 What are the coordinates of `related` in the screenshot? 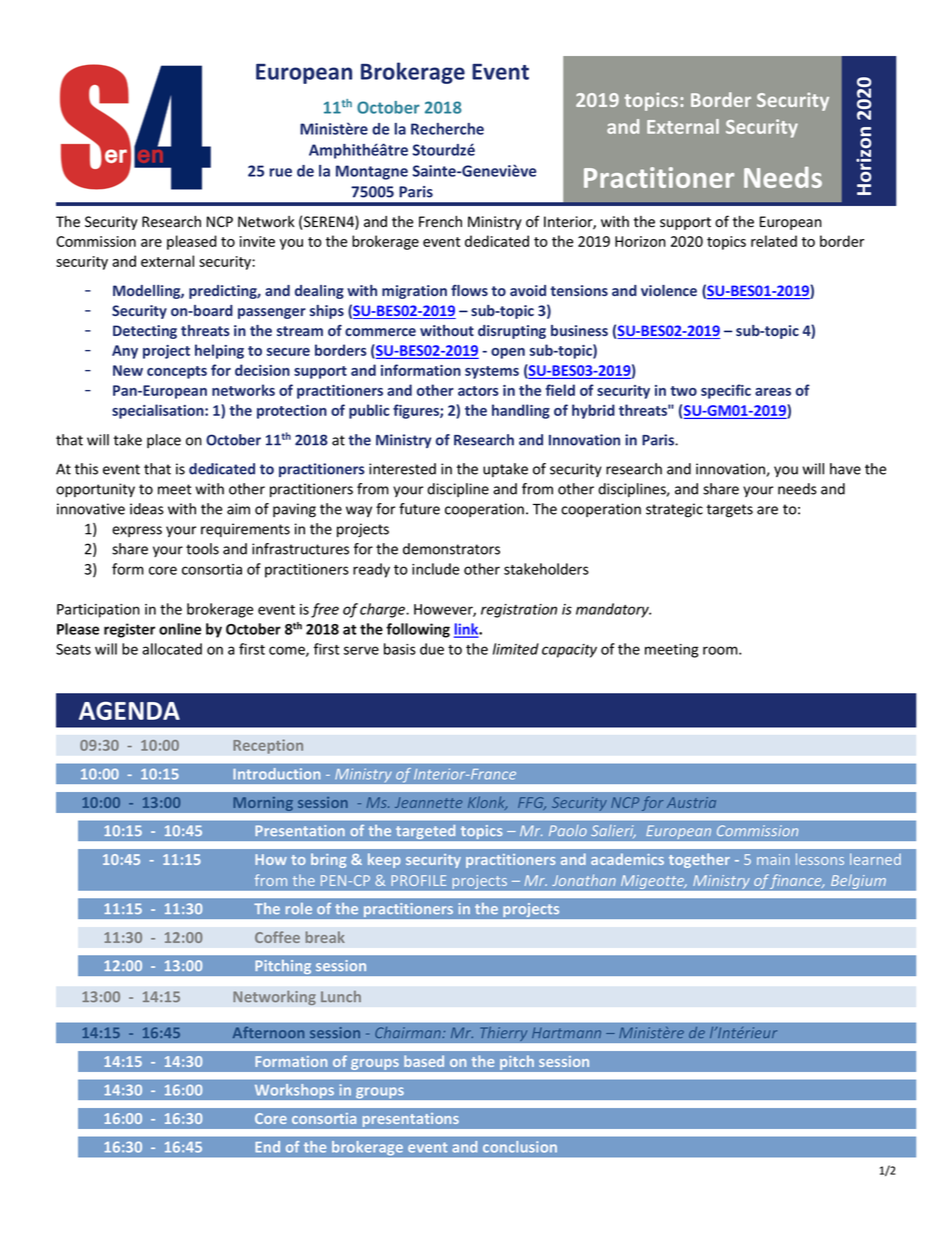 It's located at (774, 241).
